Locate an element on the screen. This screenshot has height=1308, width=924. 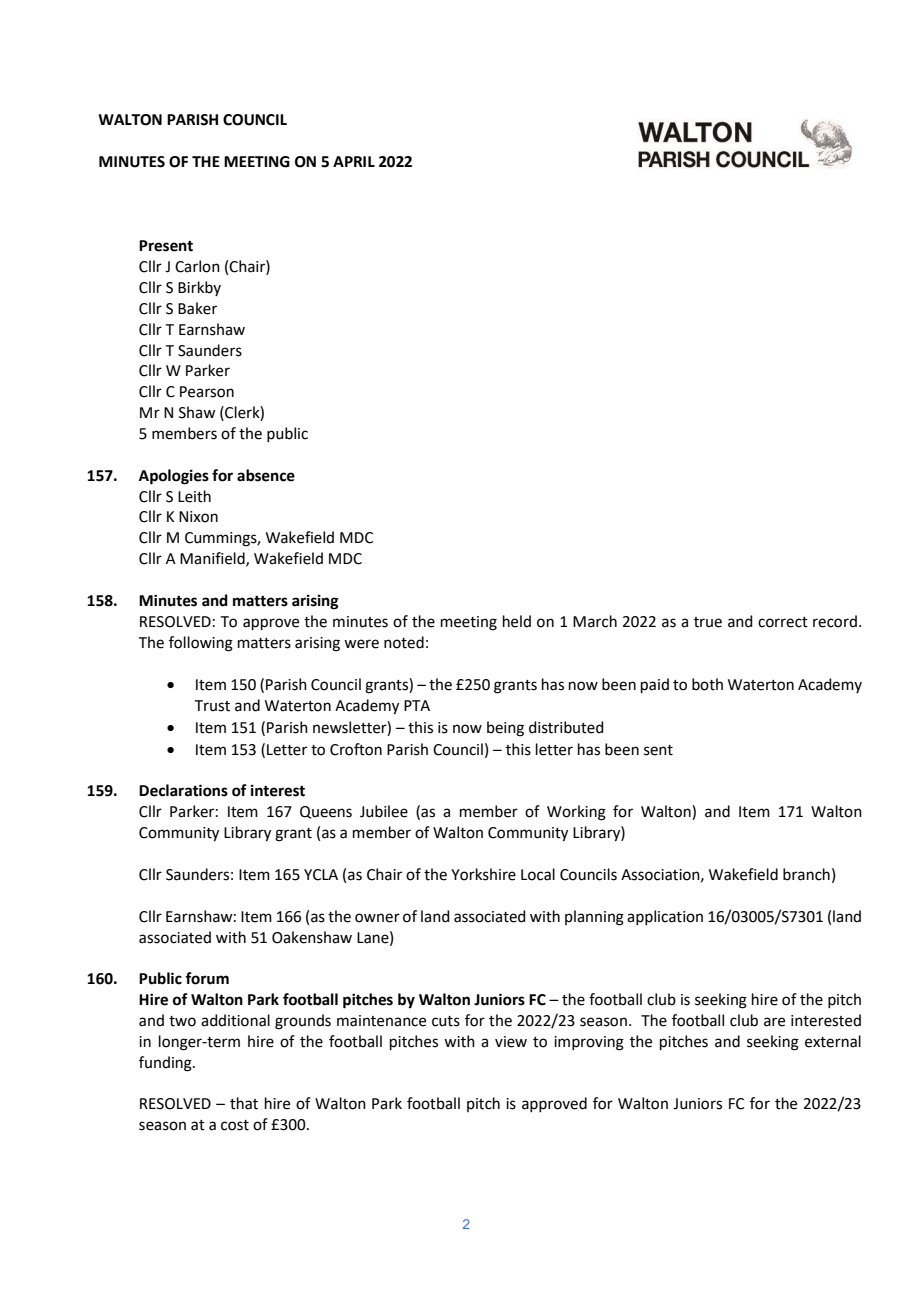
APRIL is located at coordinates (354, 161).
